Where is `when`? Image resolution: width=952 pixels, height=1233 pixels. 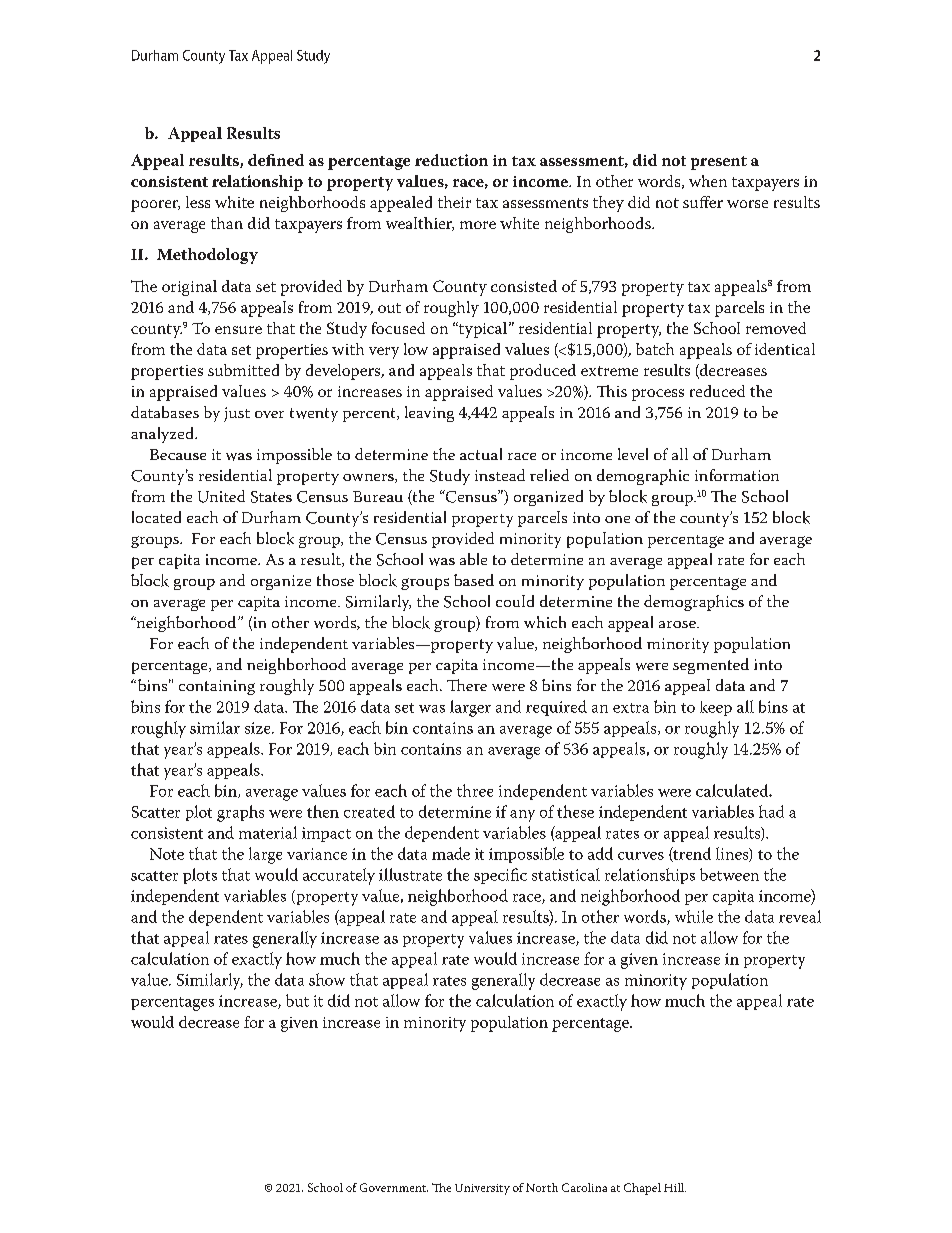
when is located at coordinates (708, 181).
